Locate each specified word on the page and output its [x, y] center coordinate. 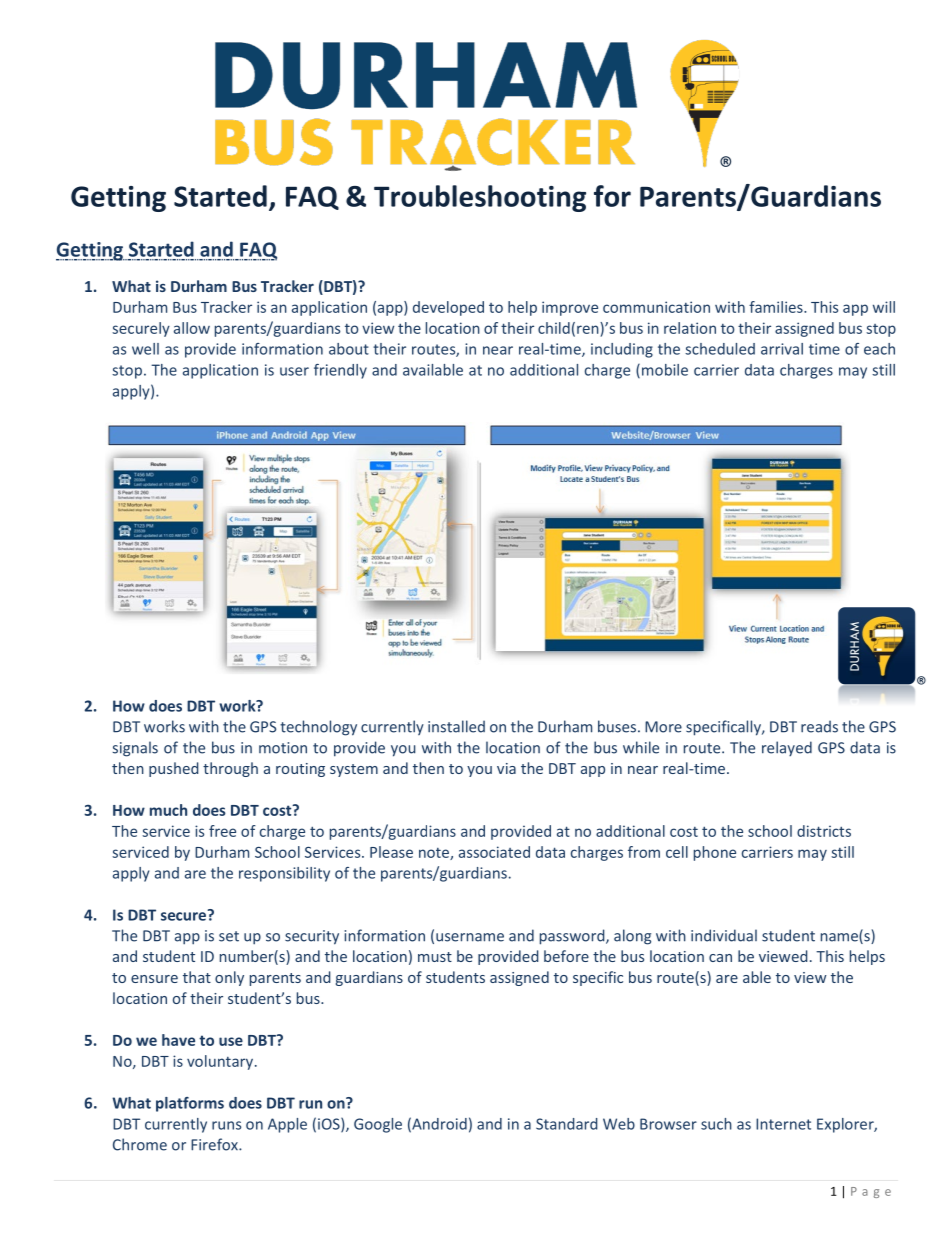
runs [226, 1125]
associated [494, 852]
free [222, 831]
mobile [663, 371]
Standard [567, 1124]
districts [824, 831]
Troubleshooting [480, 198]
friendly [340, 371]
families [777, 307]
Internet [783, 1124]
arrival [782, 349]
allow [192, 328]
